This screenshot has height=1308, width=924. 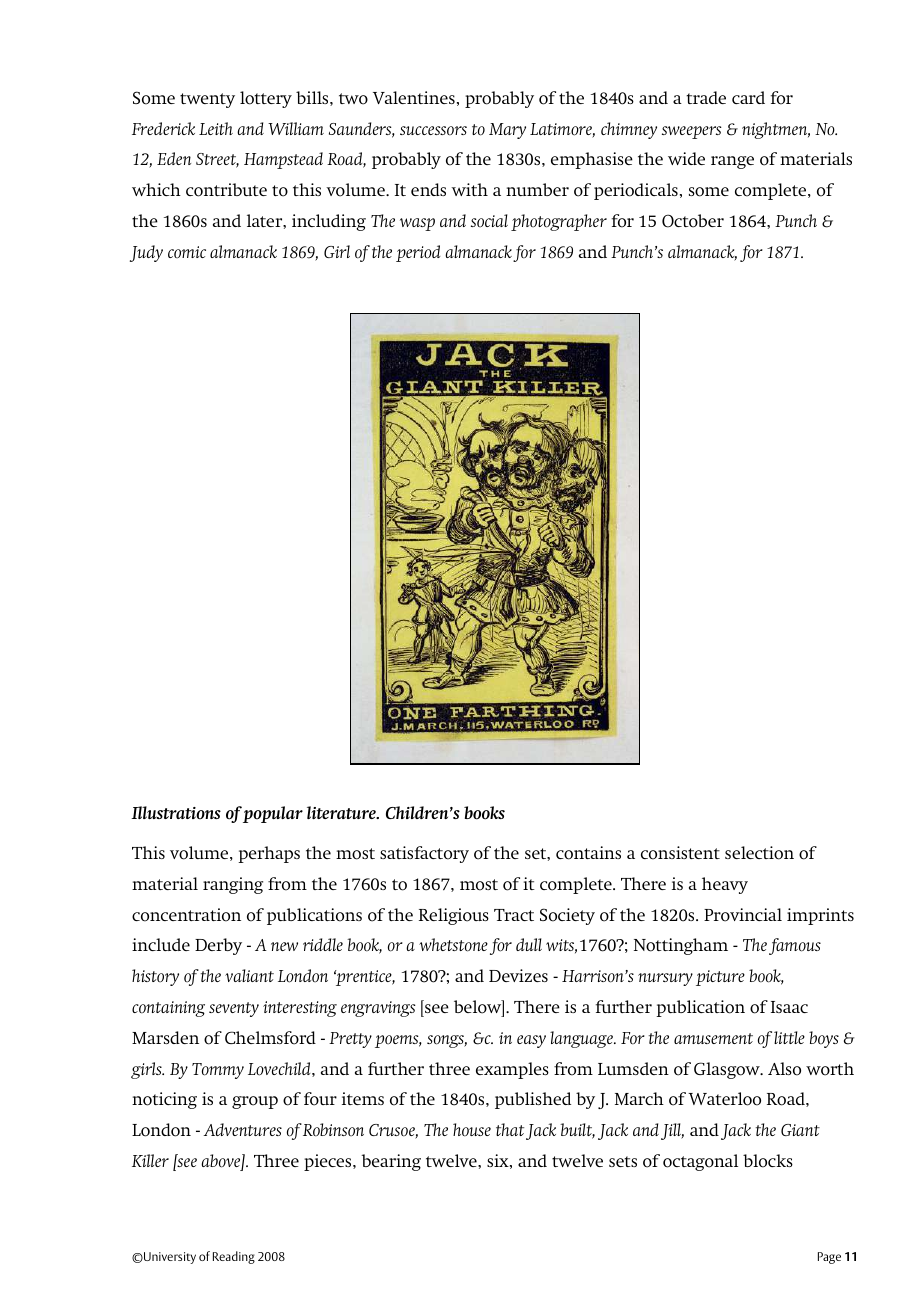 I want to click on Mary, so click(x=507, y=131).
